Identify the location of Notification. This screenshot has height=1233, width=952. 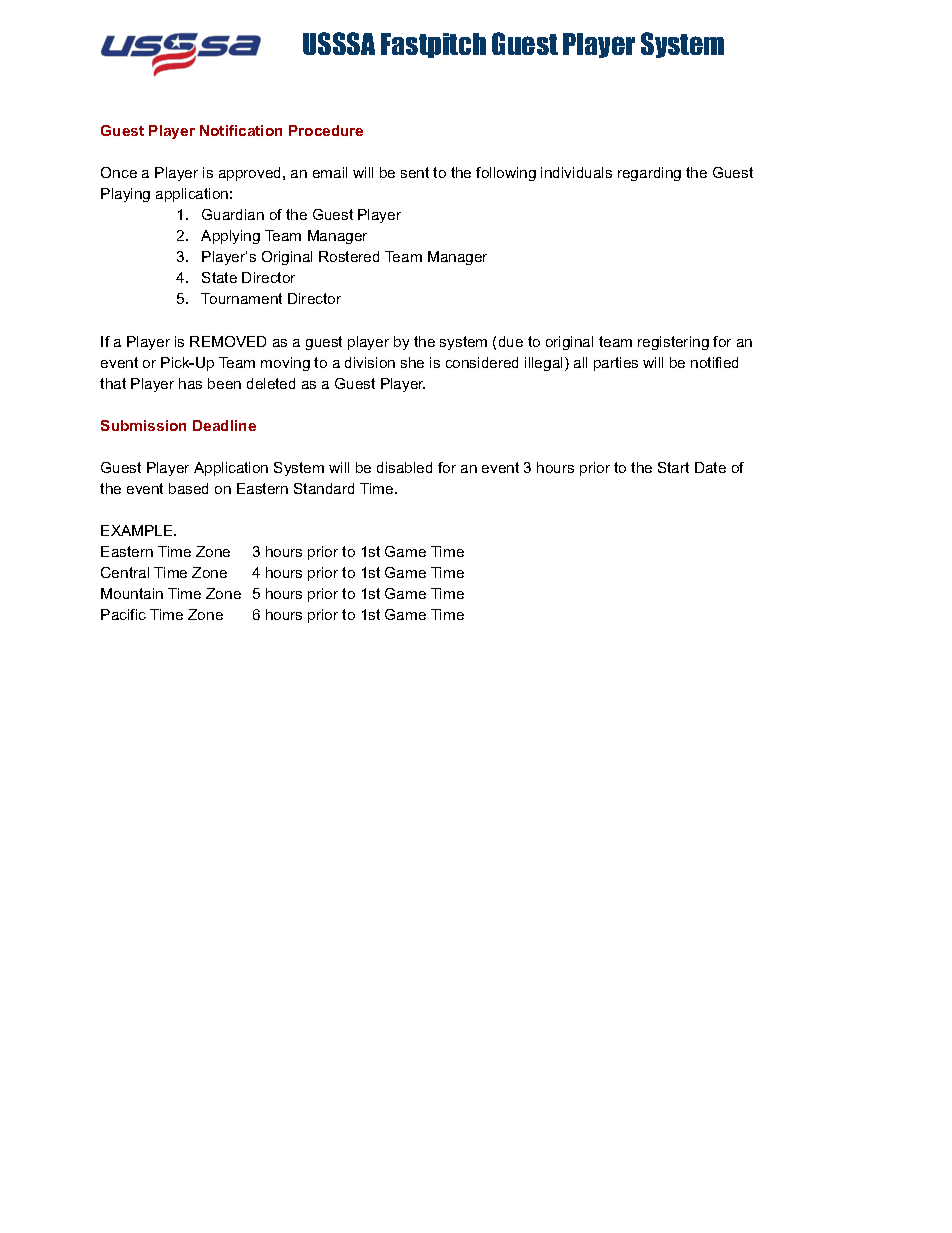
(241, 130).
